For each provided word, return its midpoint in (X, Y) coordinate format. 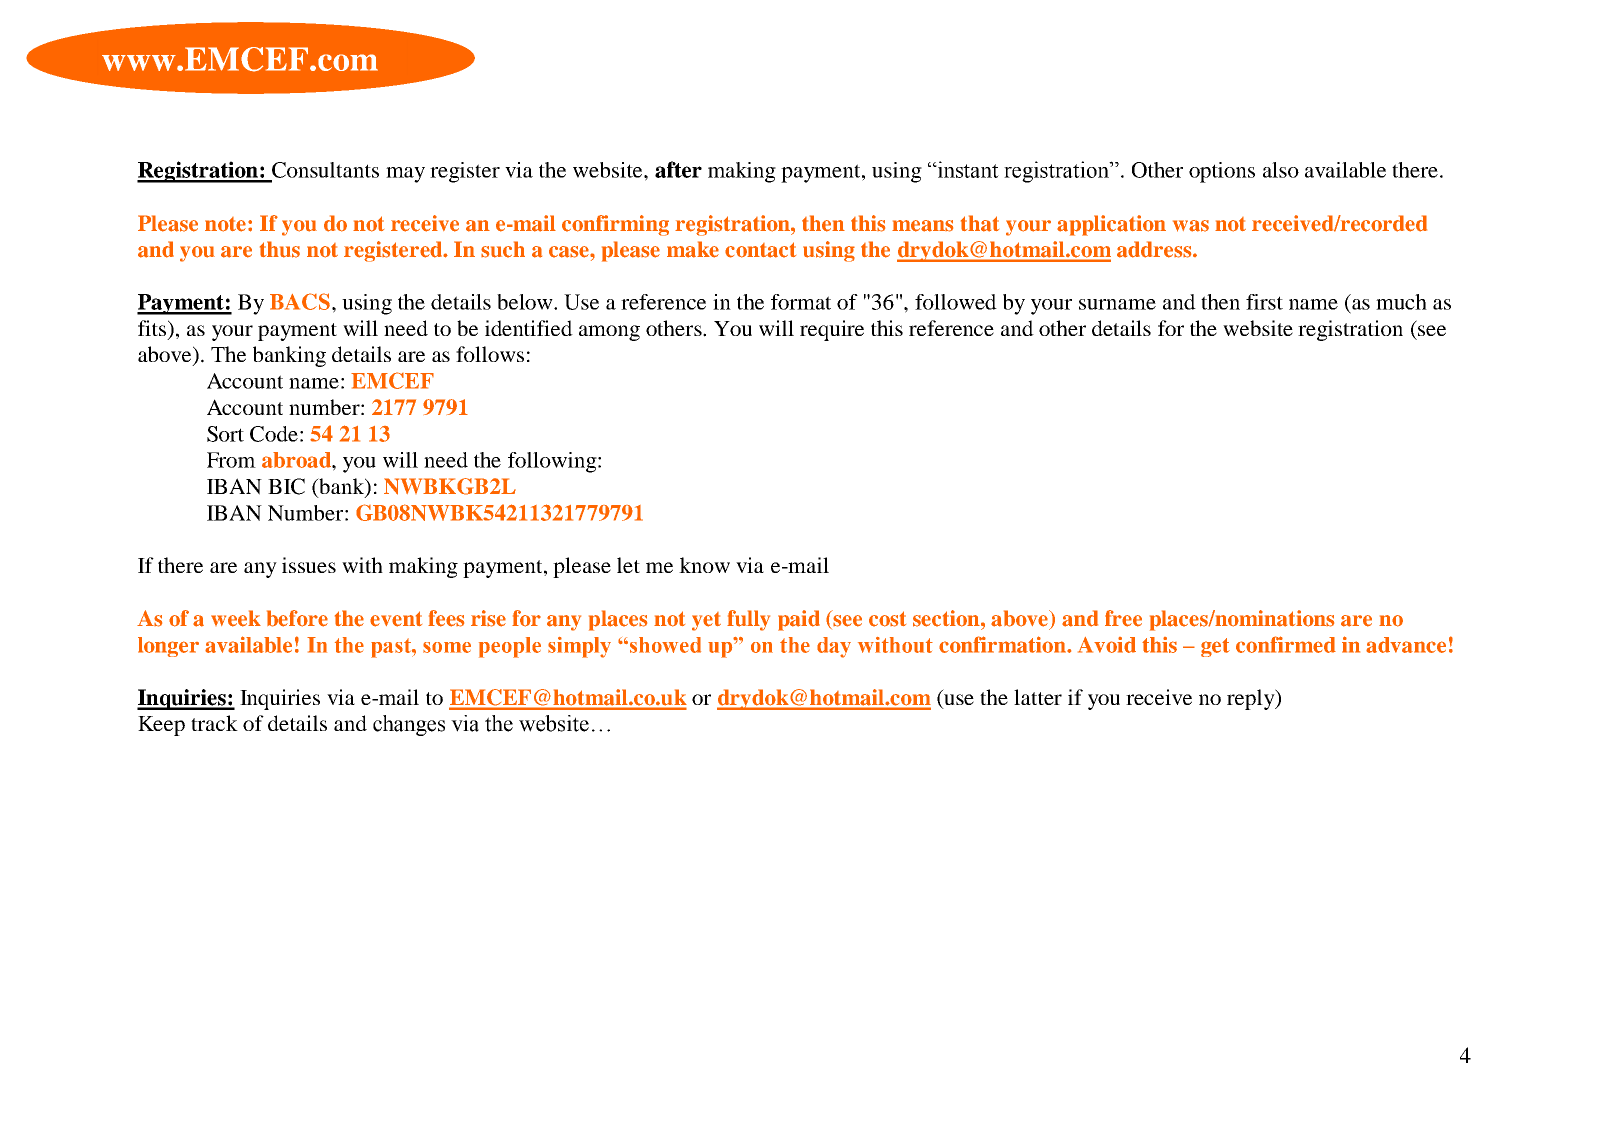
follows (490, 354)
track (214, 723)
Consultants (325, 170)
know (704, 565)
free (1123, 618)
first (1264, 302)
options (1222, 172)
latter (1038, 697)
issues (309, 565)
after (678, 169)
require (832, 330)
